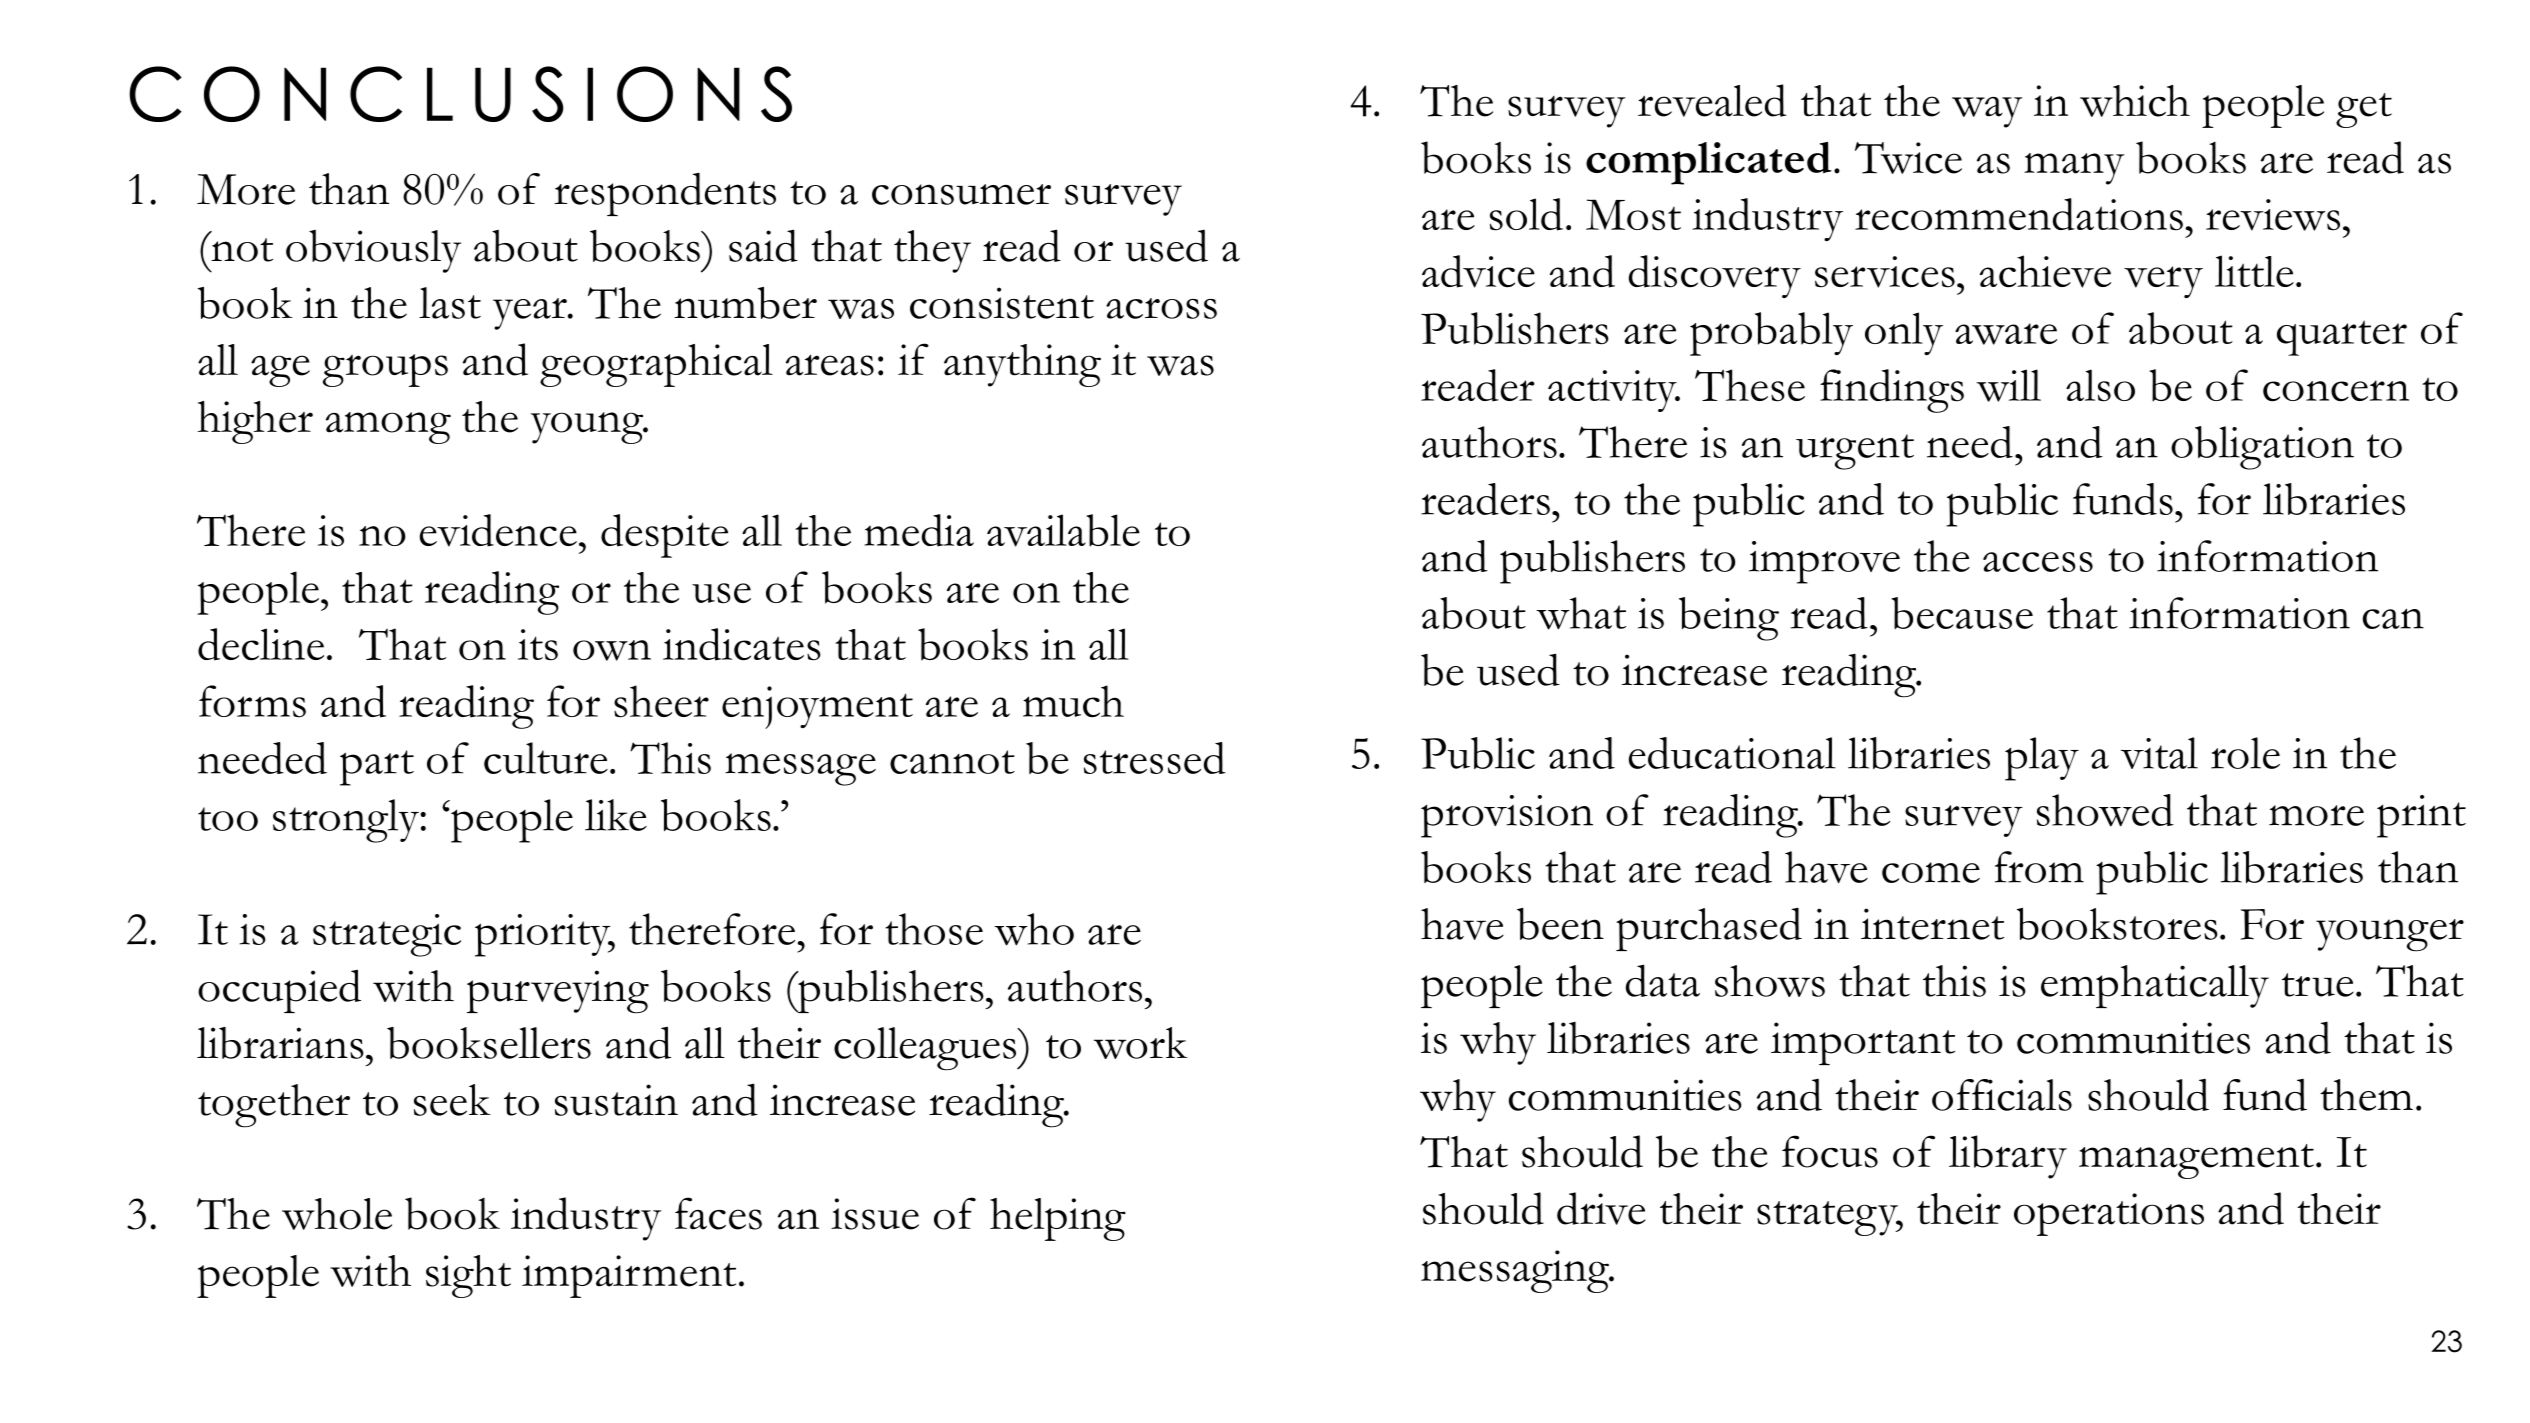  I want to click on activity, so click(1613, 391).
